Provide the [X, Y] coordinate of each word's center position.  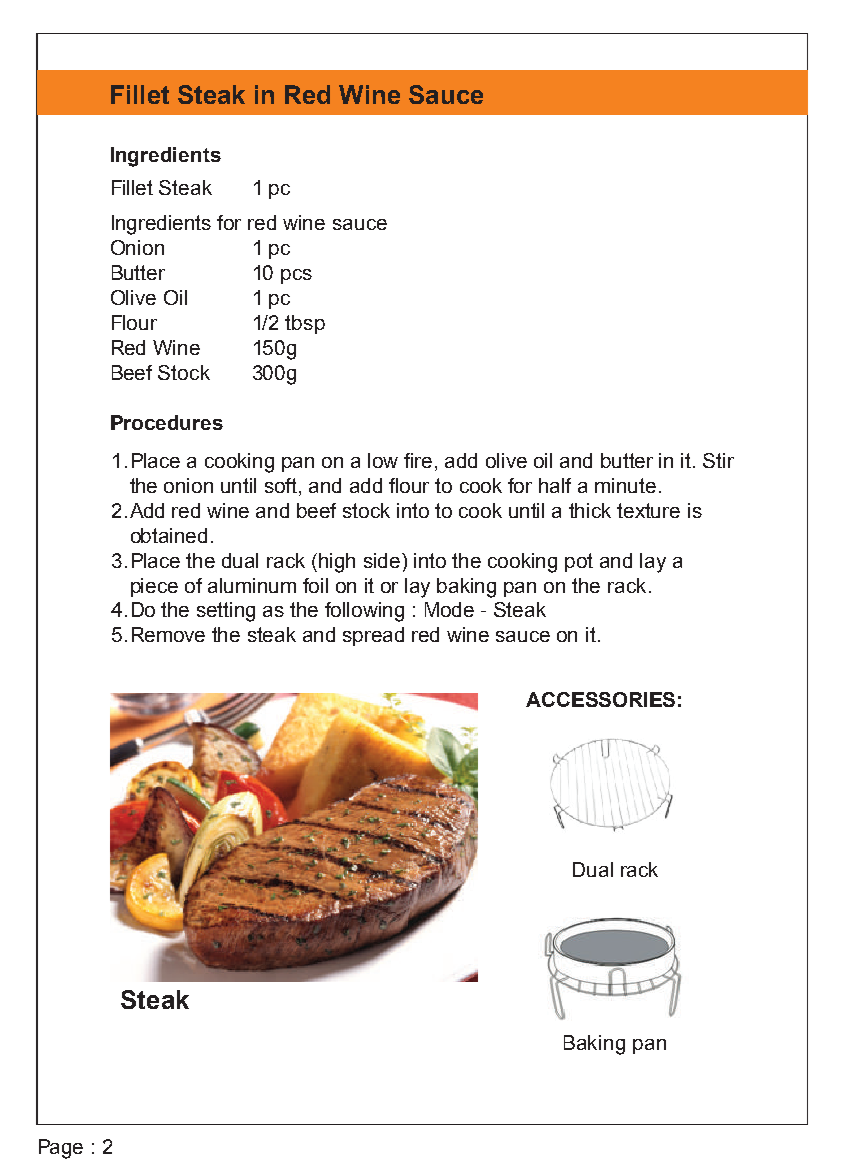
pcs [296, 276]
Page [61, 1149]
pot [579, 562]
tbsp [305, 324]
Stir [718, 460]
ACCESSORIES [600, 699]
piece [154, 587]
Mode [449, 609]
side [383, 560]
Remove [168, 634]
